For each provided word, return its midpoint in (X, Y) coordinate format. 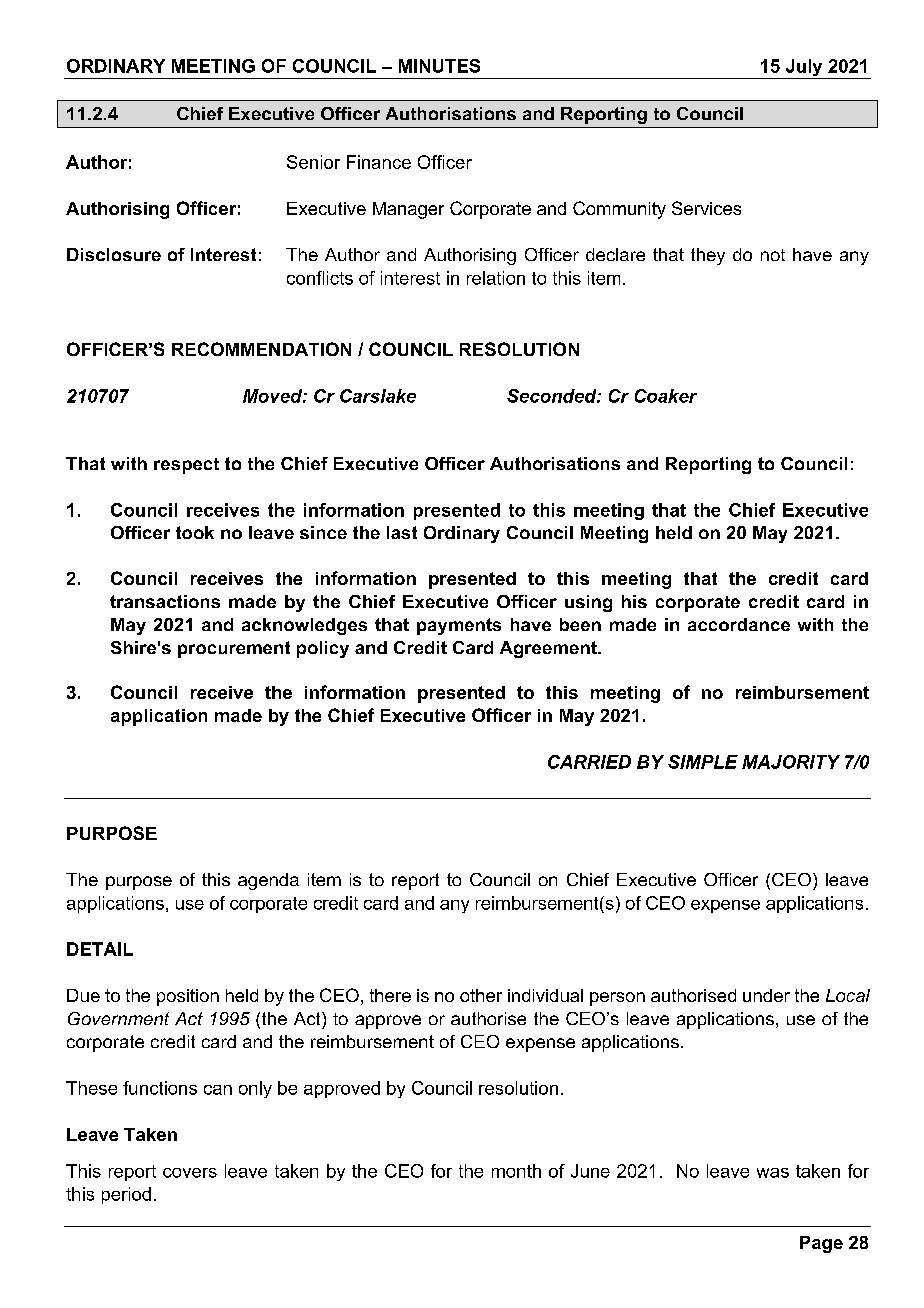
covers (190, 1173)
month (516, 1171)
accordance (739, 624)
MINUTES (439, 66)
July (804, 69)
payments (459, 626)
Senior (313, 162)
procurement (234, 649)
